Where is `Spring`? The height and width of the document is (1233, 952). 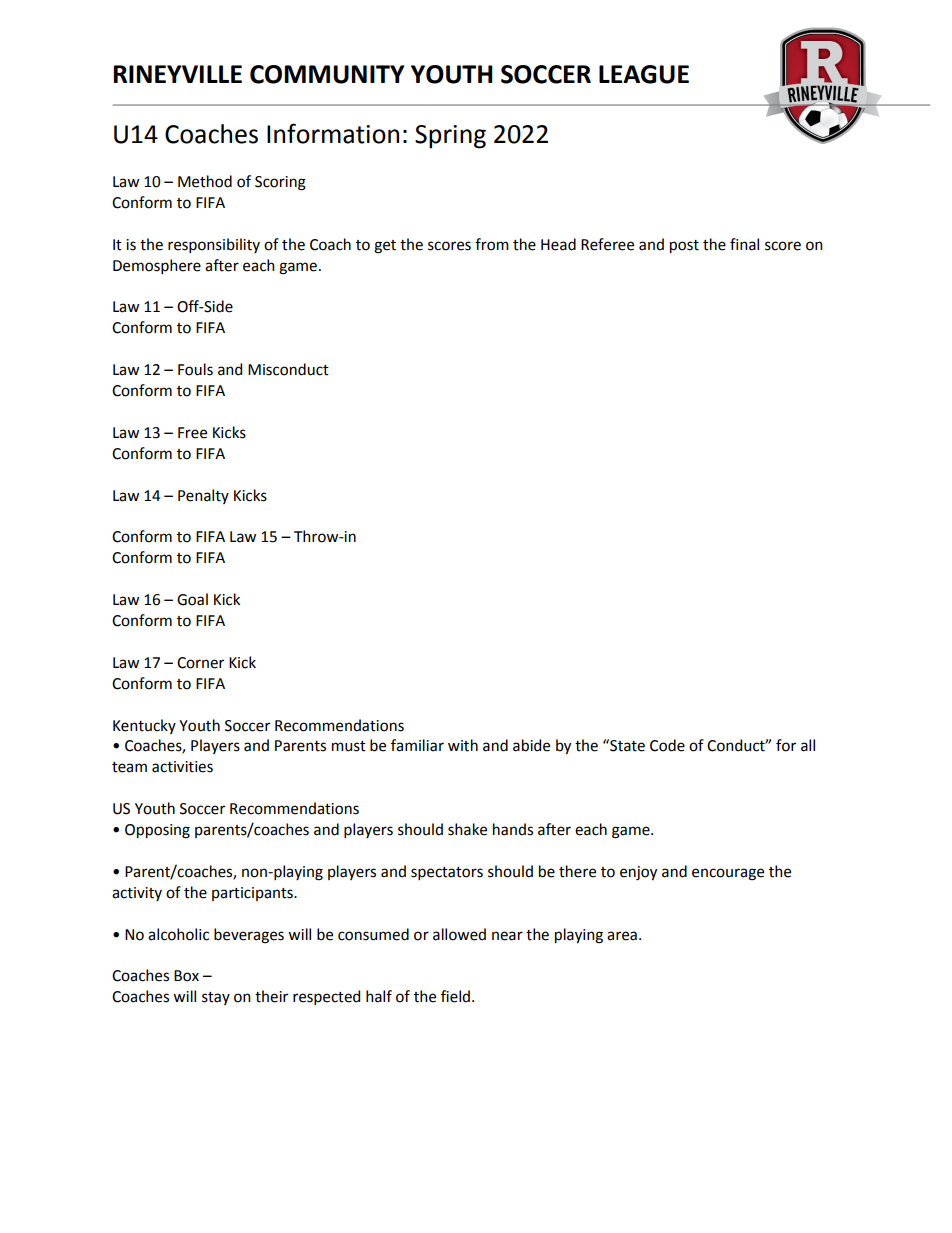
Spring is located at coordinates (450, 137).
